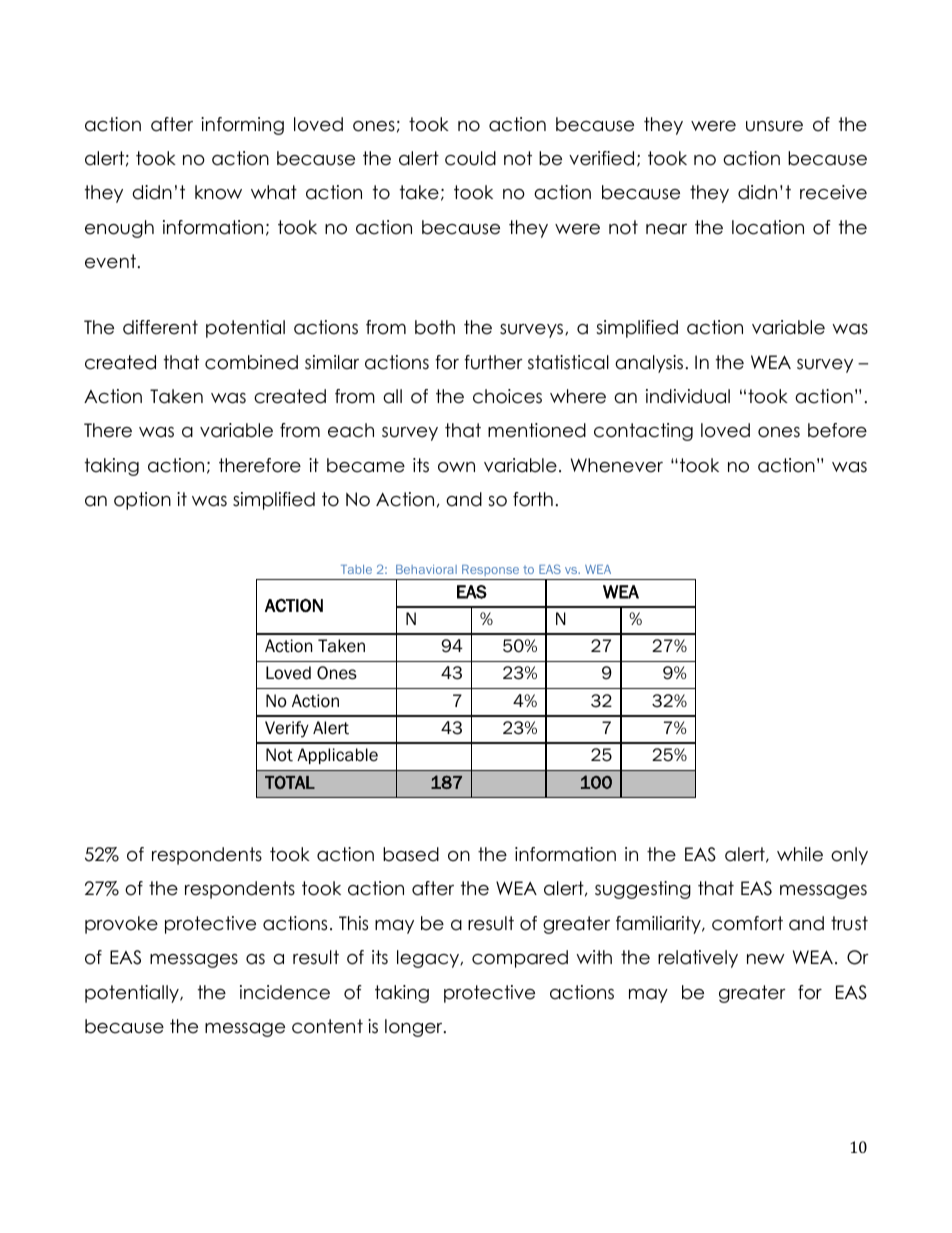 This page has width=952, height=1233. I want to click on option, so click(142, 501).
